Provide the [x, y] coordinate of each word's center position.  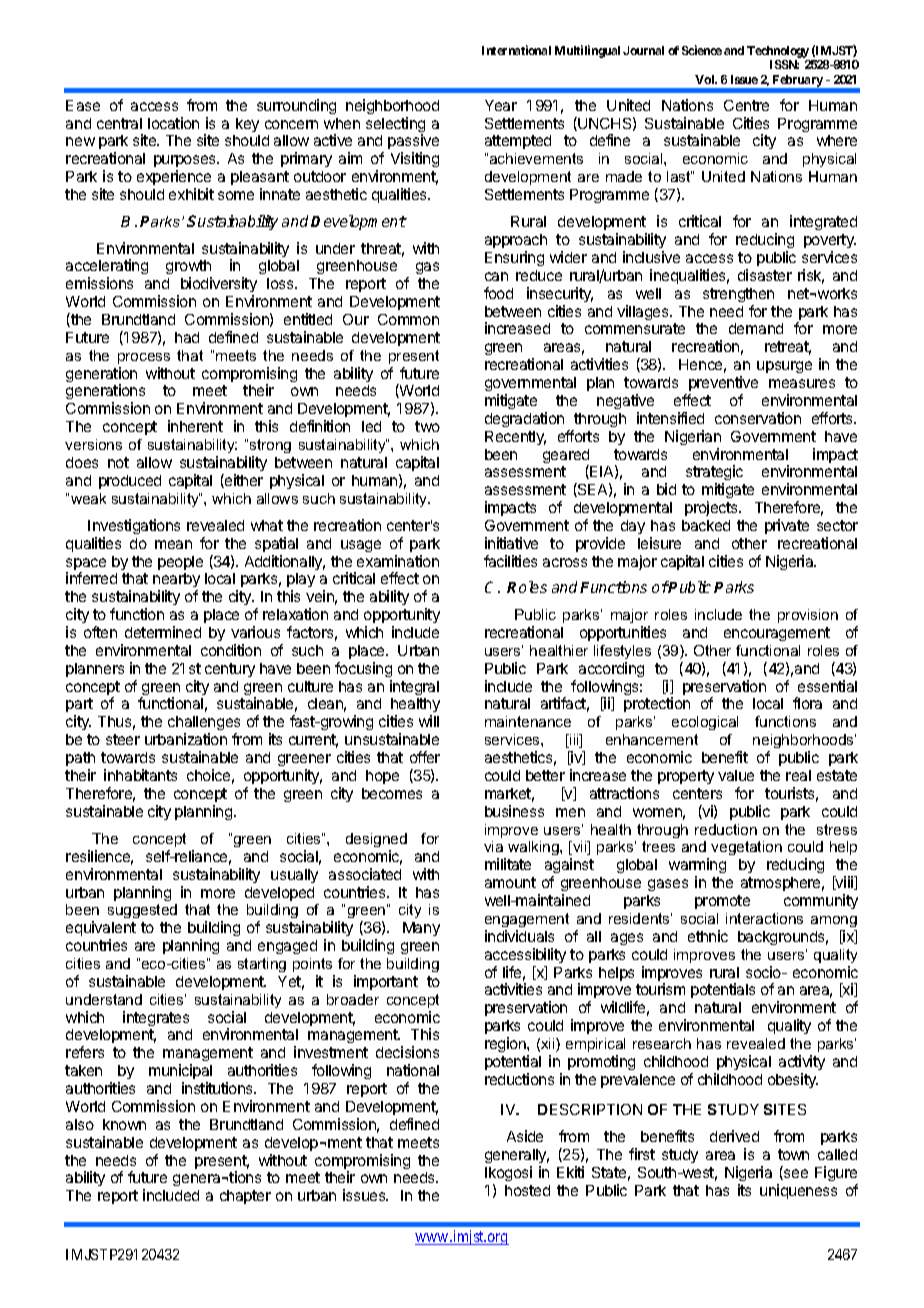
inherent [195, 426]
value [736, 775]
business [514, 811]
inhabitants [140, 775]
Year [501, 105]
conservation [758, 418]
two [427, 426]
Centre [746, 105]
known [124, 1124]
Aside [525, 1136]
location [173, 123]
